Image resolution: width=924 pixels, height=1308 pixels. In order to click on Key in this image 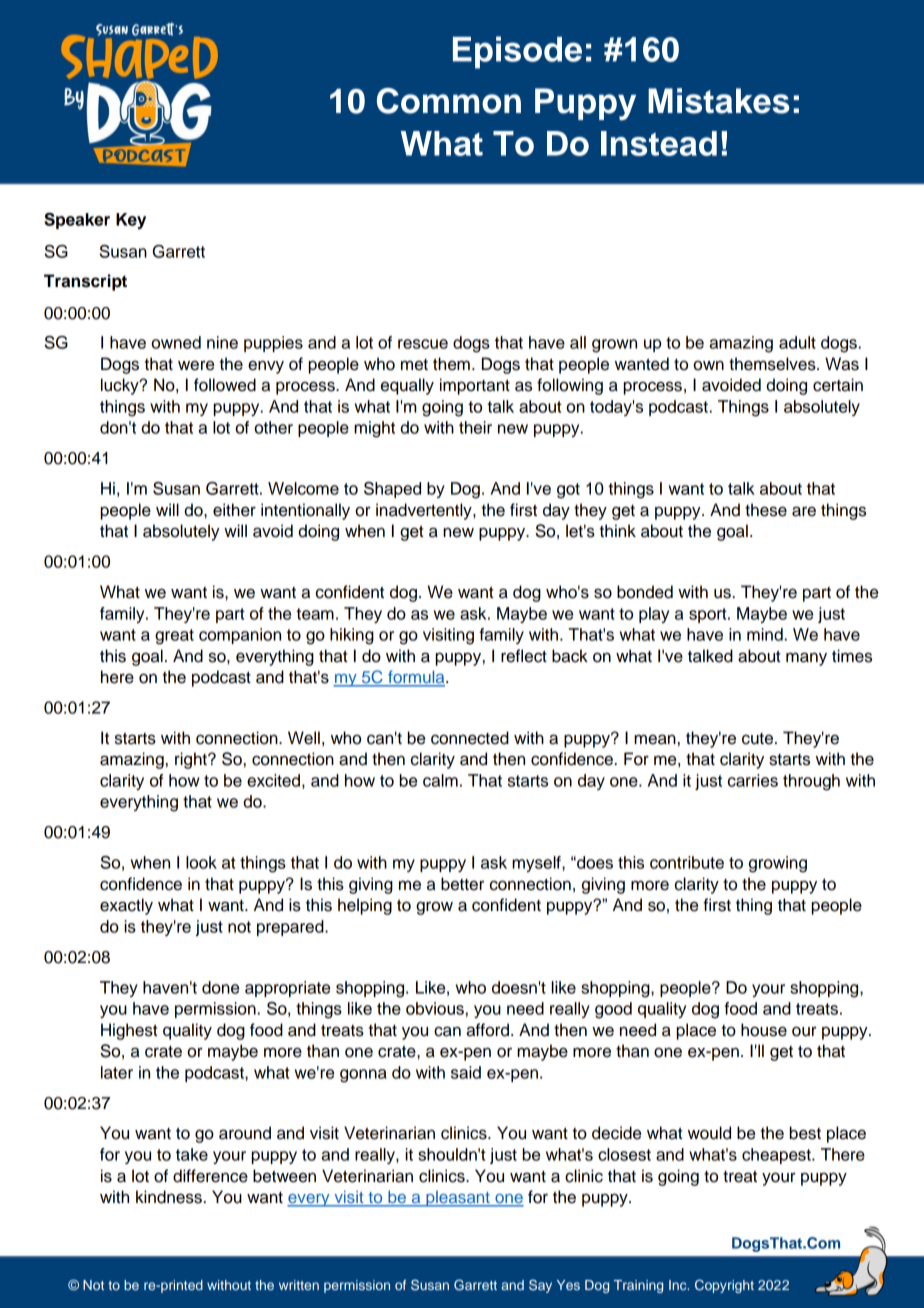, I will do `click(131, 221)`.
